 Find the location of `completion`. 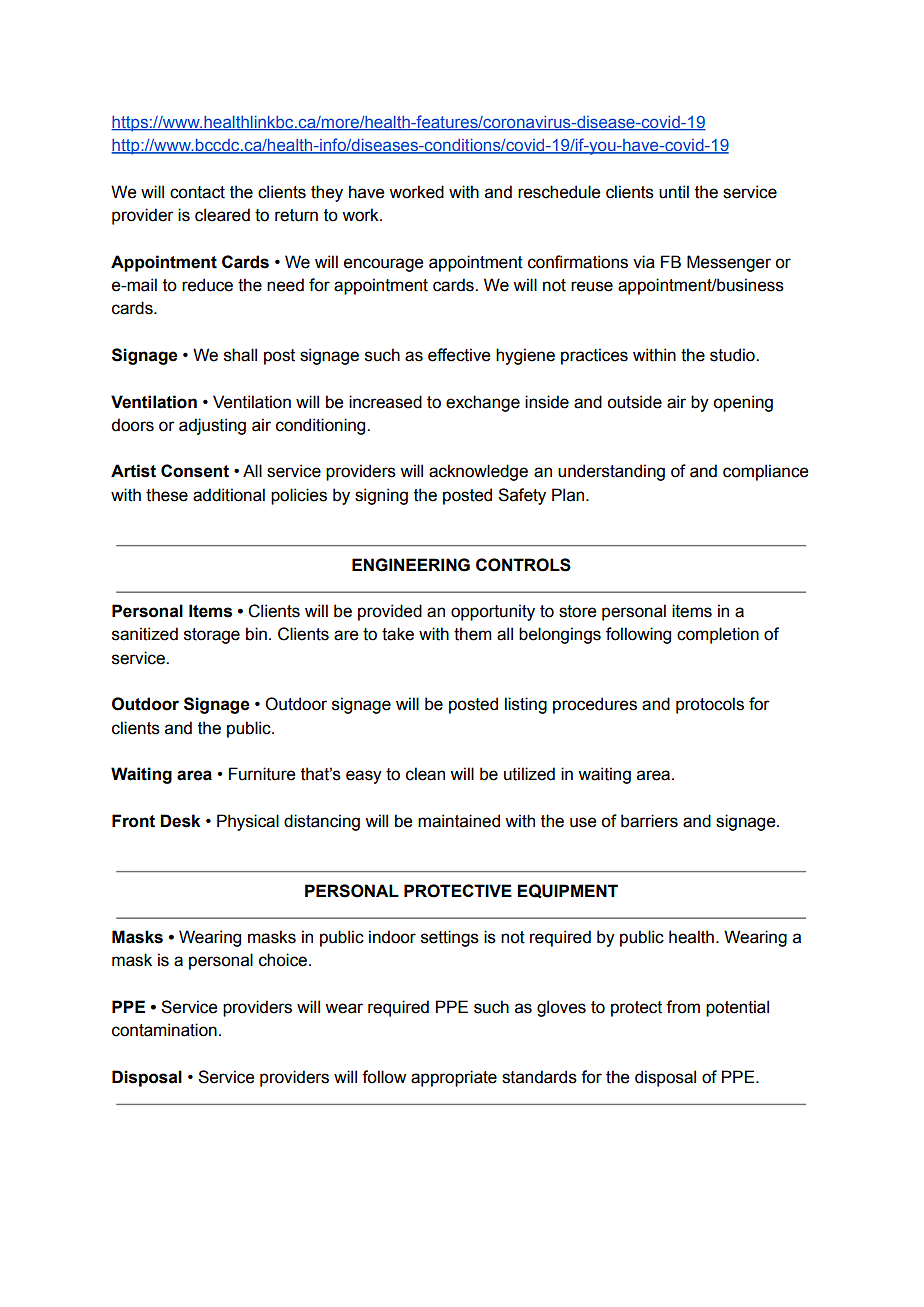

completion is located at coordinates (718, 635).
